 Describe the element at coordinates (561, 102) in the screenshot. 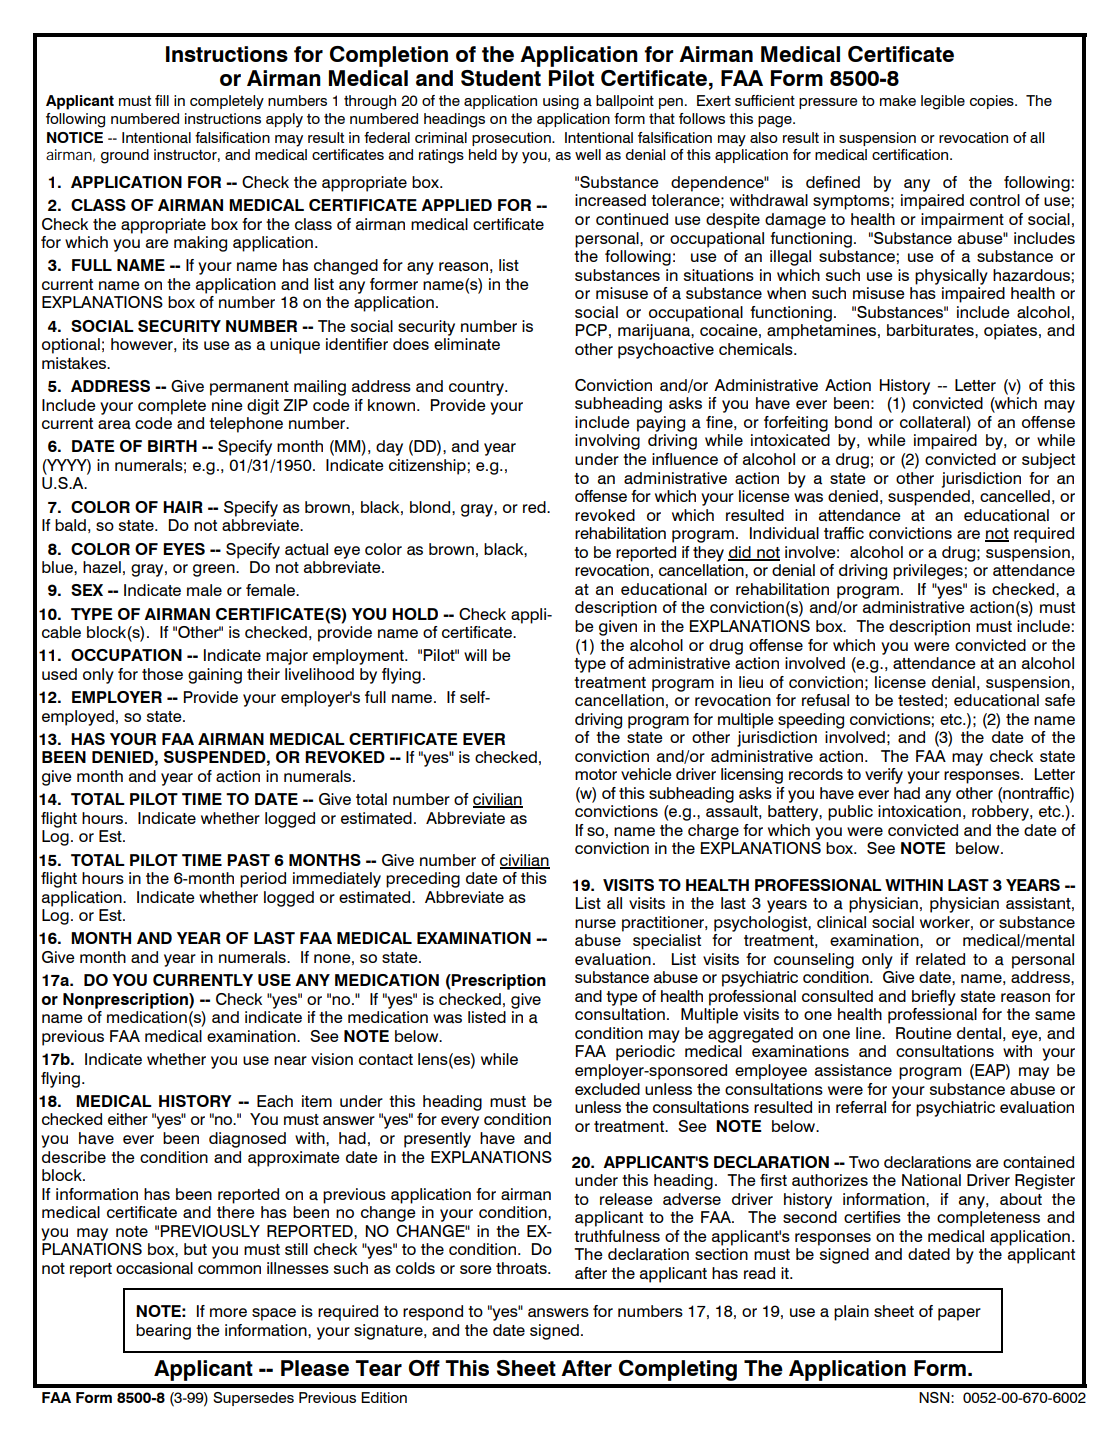

I see `using` at that location.
